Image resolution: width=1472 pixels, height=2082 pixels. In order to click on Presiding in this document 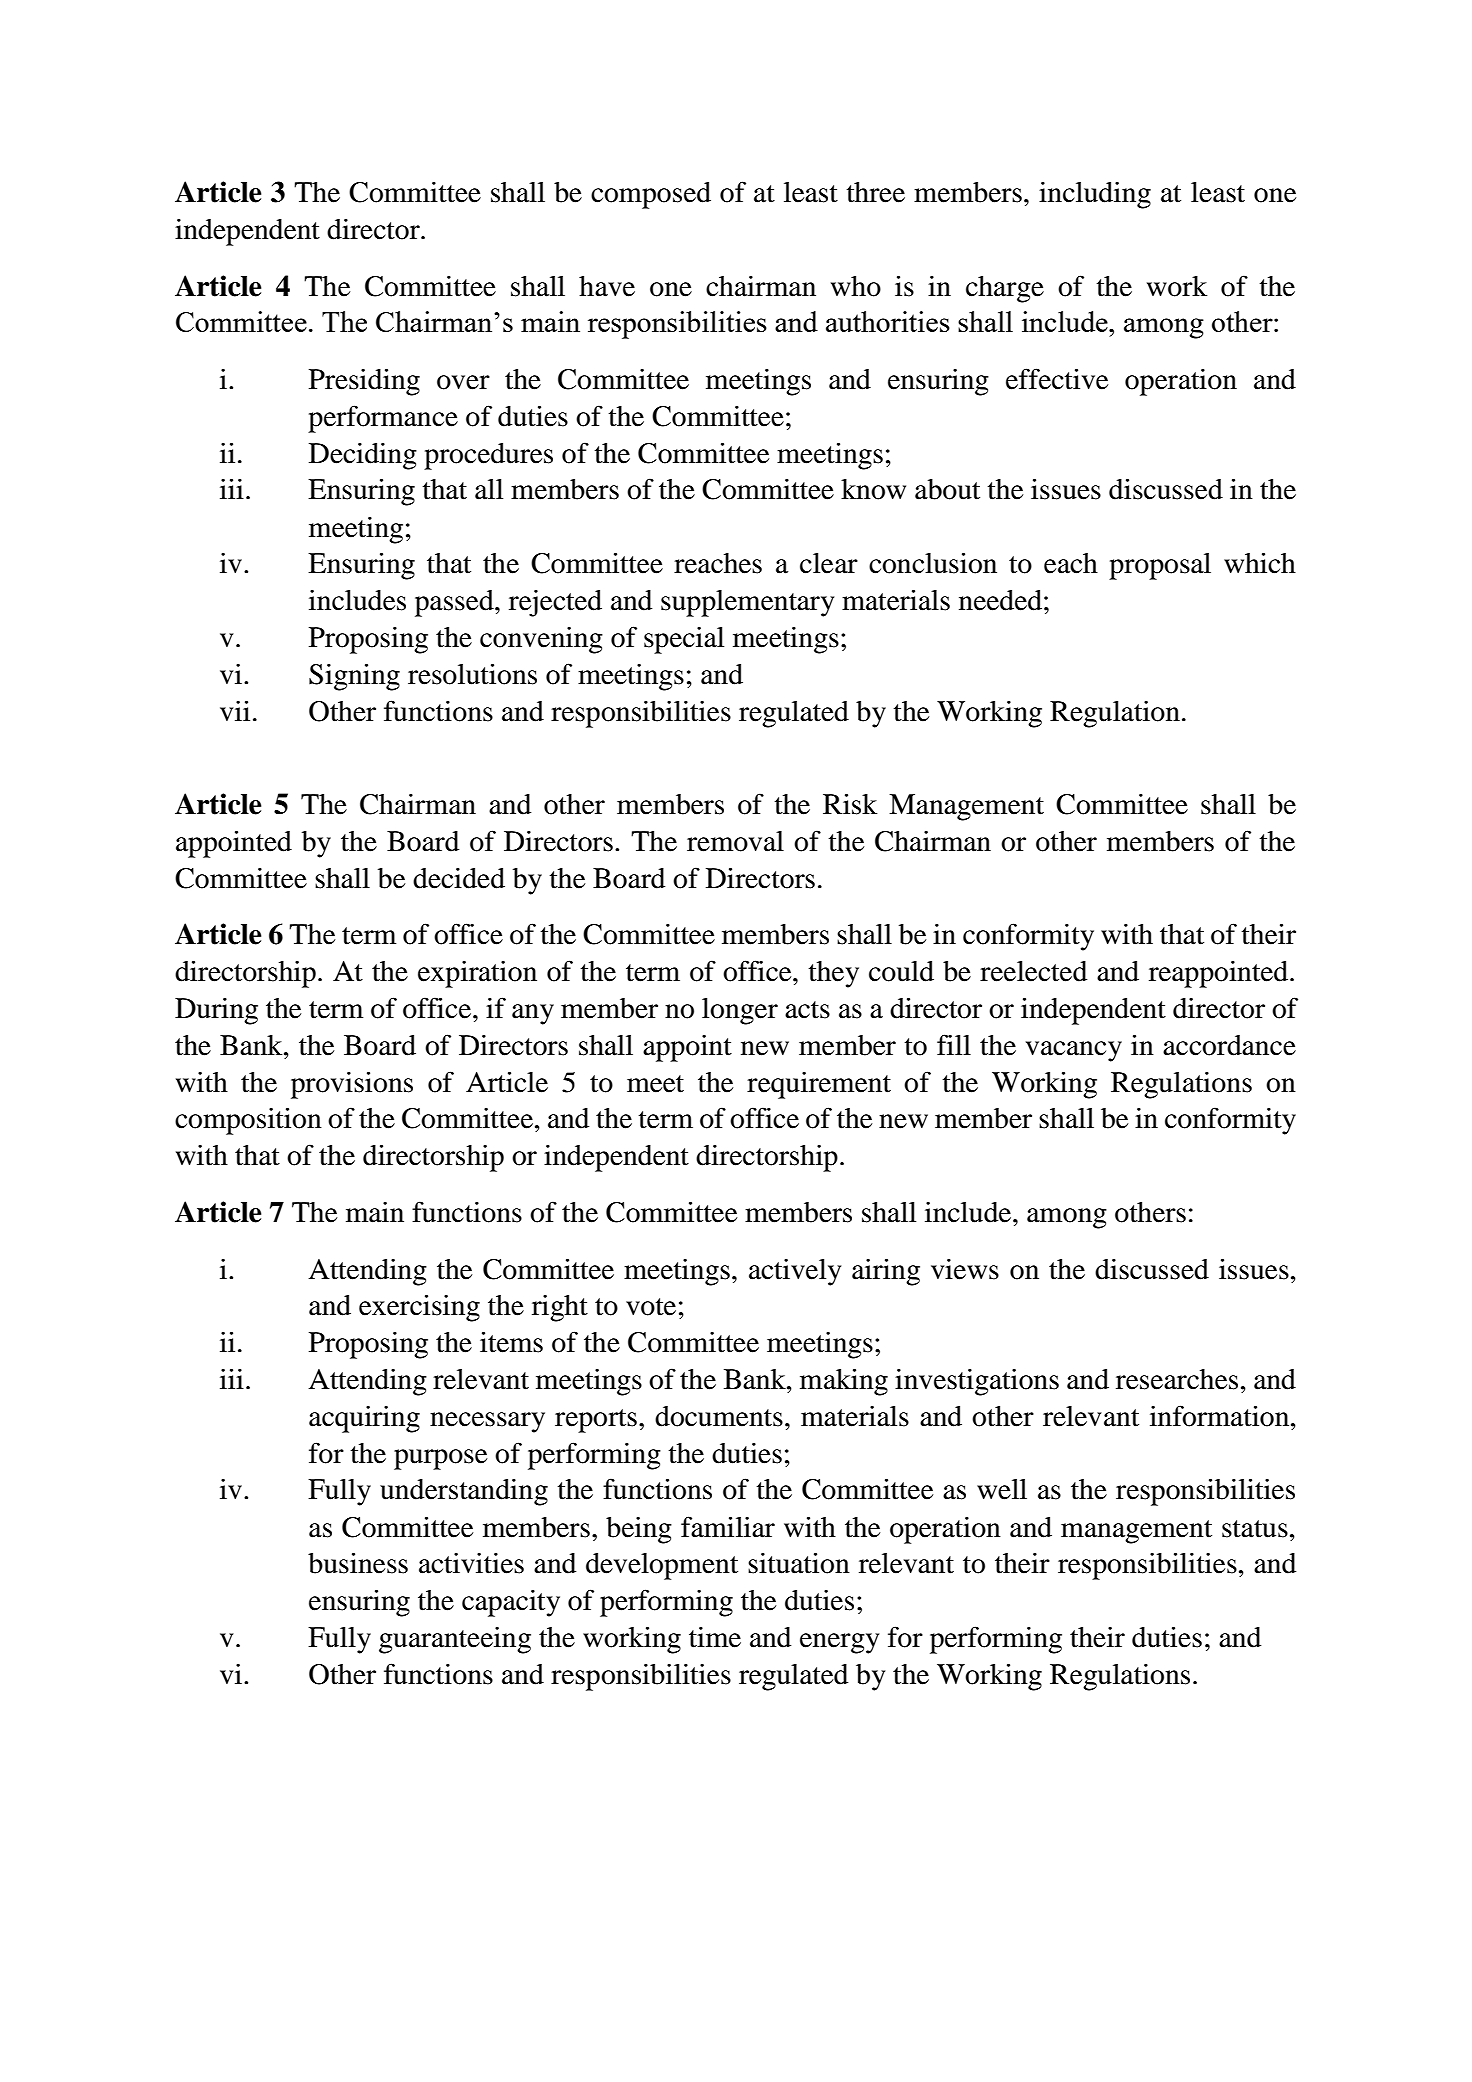, I will do `click(364, 382)`.
